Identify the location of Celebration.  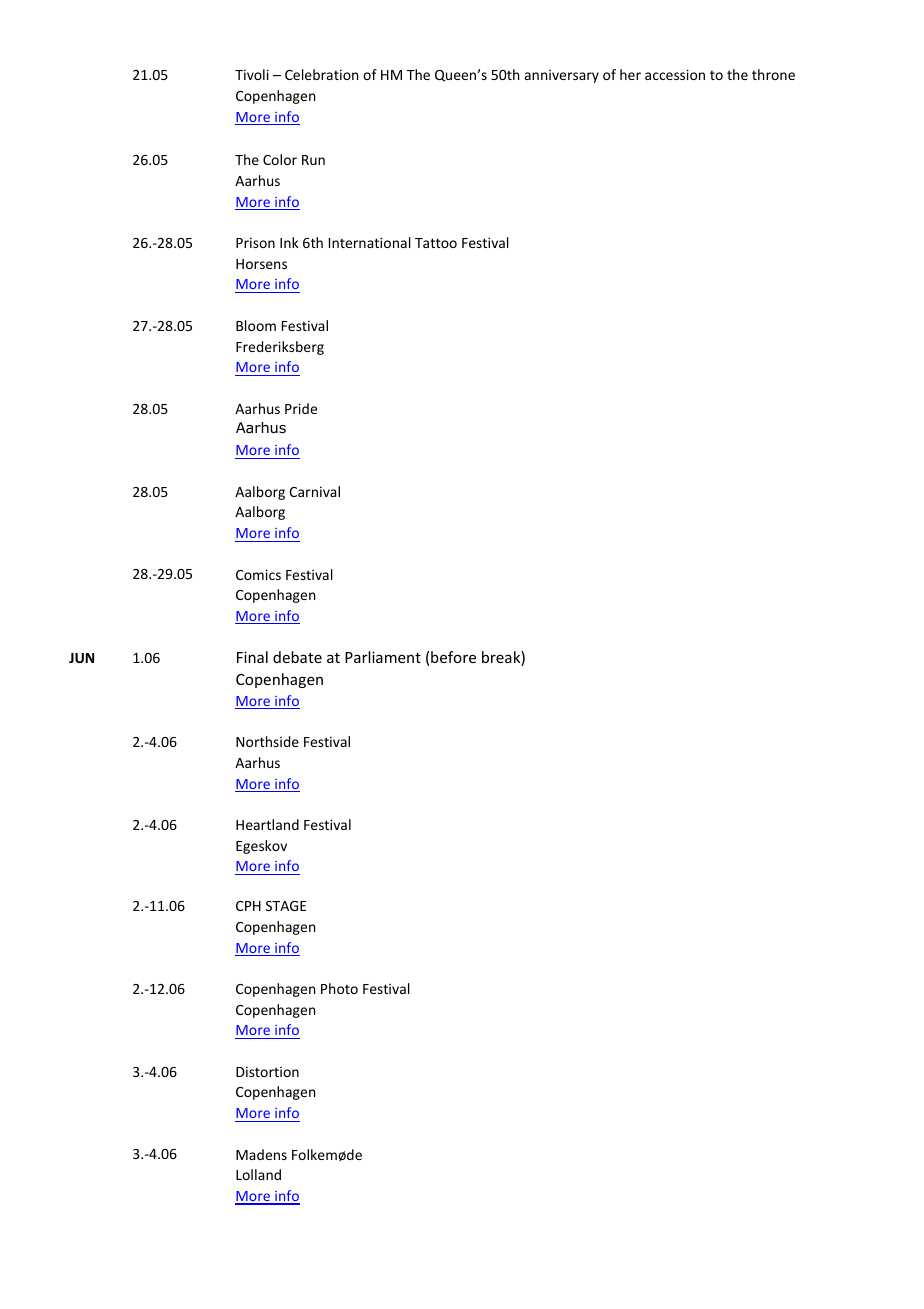
(321, 74).
